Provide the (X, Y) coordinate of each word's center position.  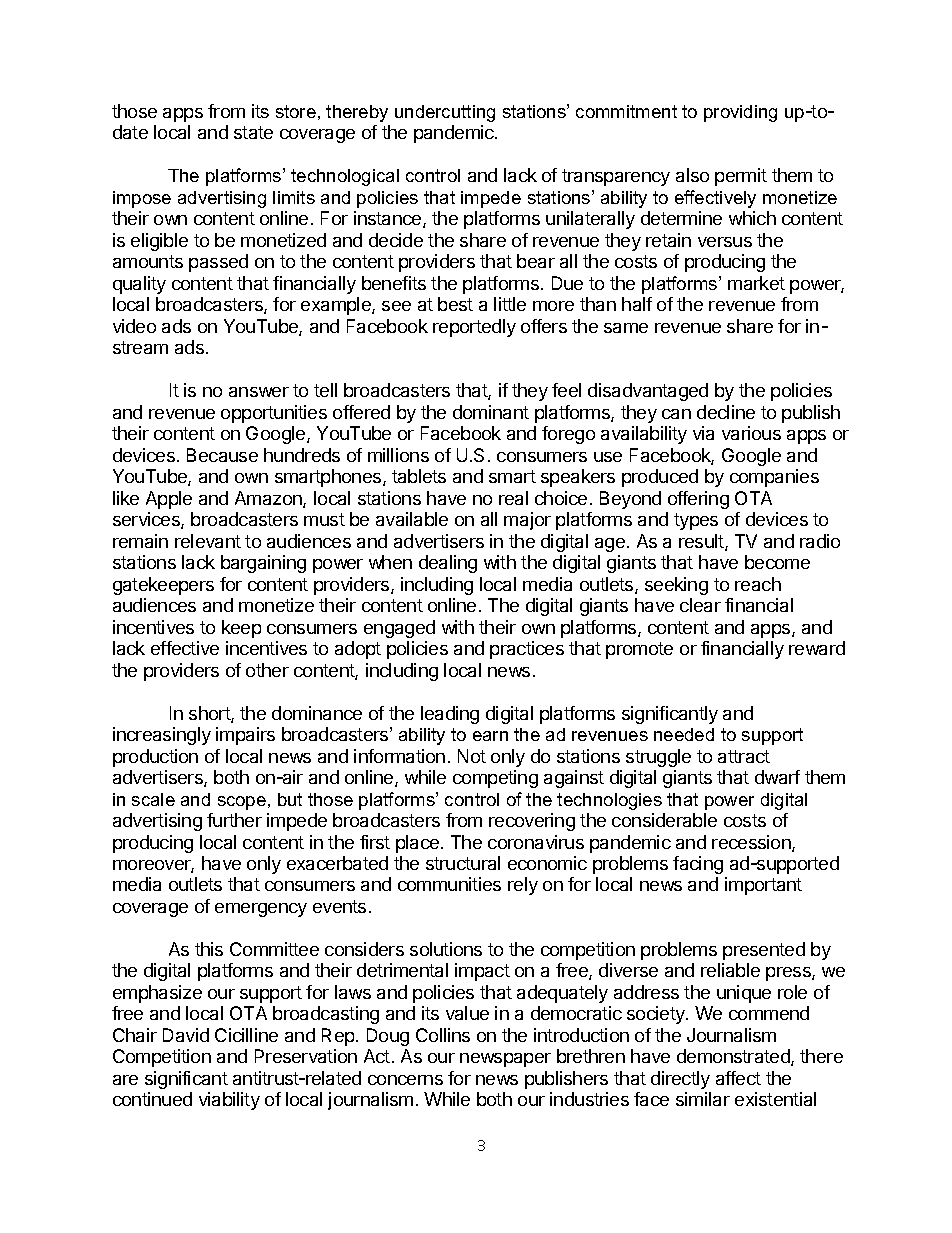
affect (738, 1078)
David (186, 1035)
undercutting (445, 113)
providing (740, 113)
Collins (443, 1035)
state (253, 132)
